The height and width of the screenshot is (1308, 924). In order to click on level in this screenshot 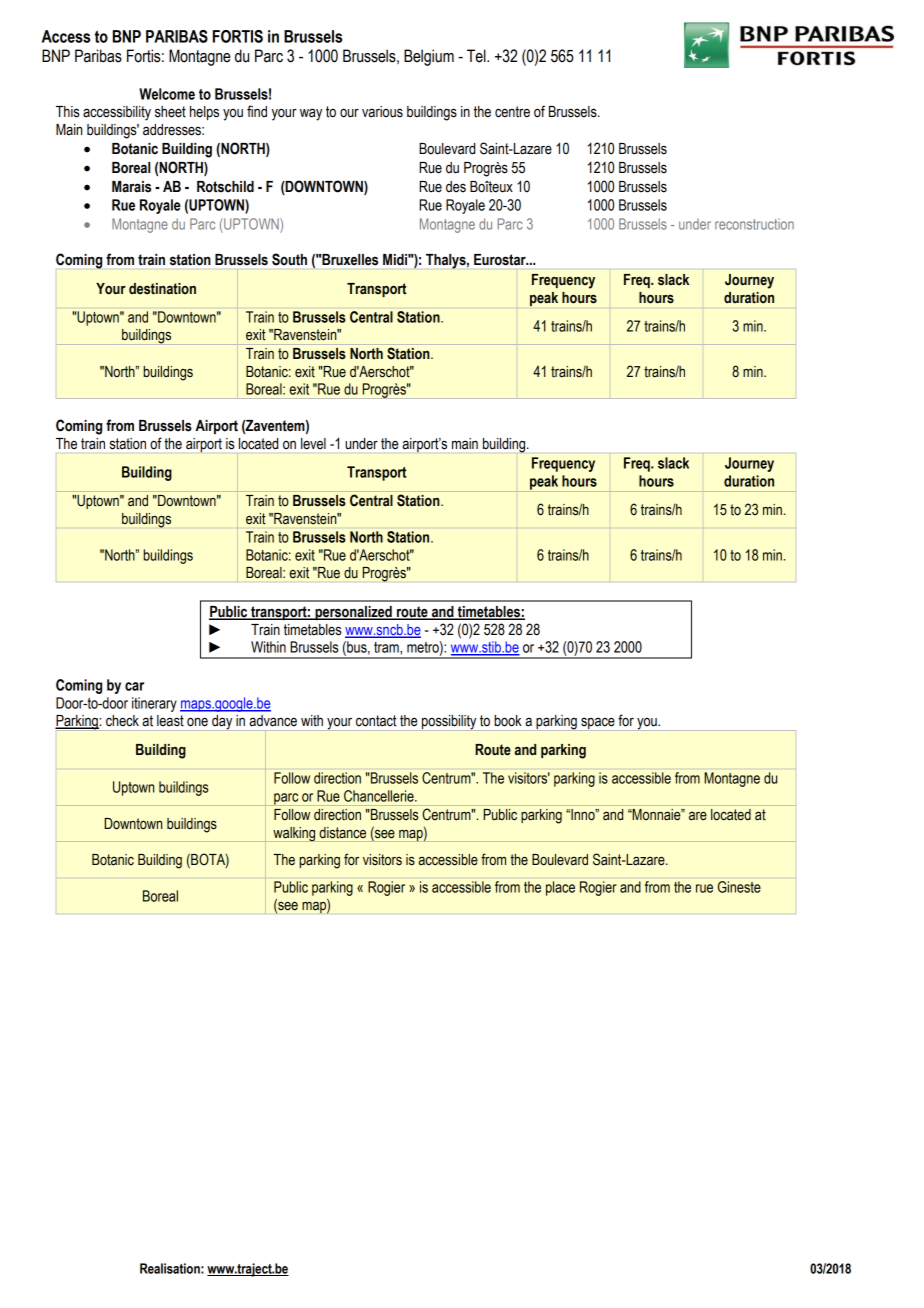, I will do `click(313, 444)`.
